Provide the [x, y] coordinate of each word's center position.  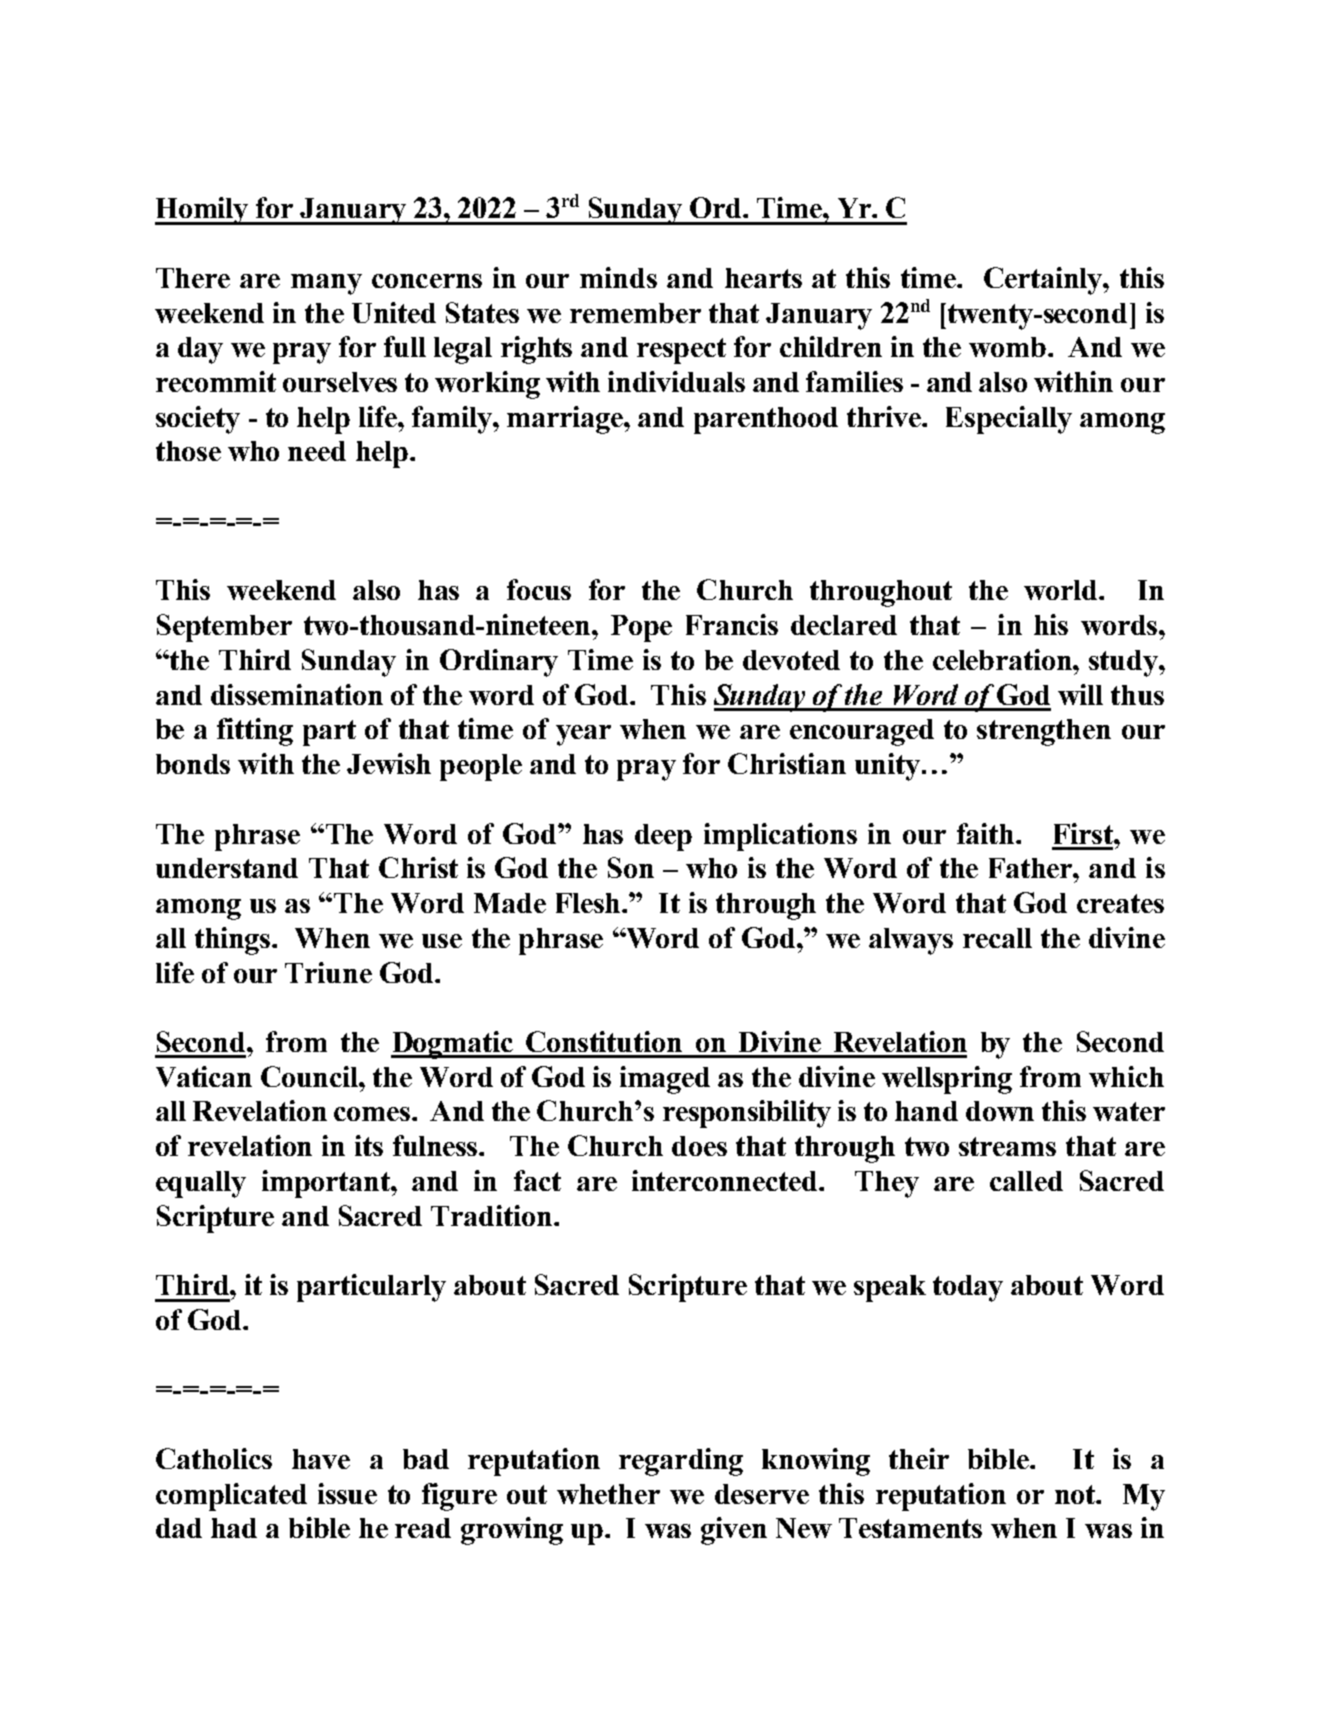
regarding [681, 1462]
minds [618, 277]
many [326, 284]
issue [347, 1493]
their [919, 1458]
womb [1007, 347]
